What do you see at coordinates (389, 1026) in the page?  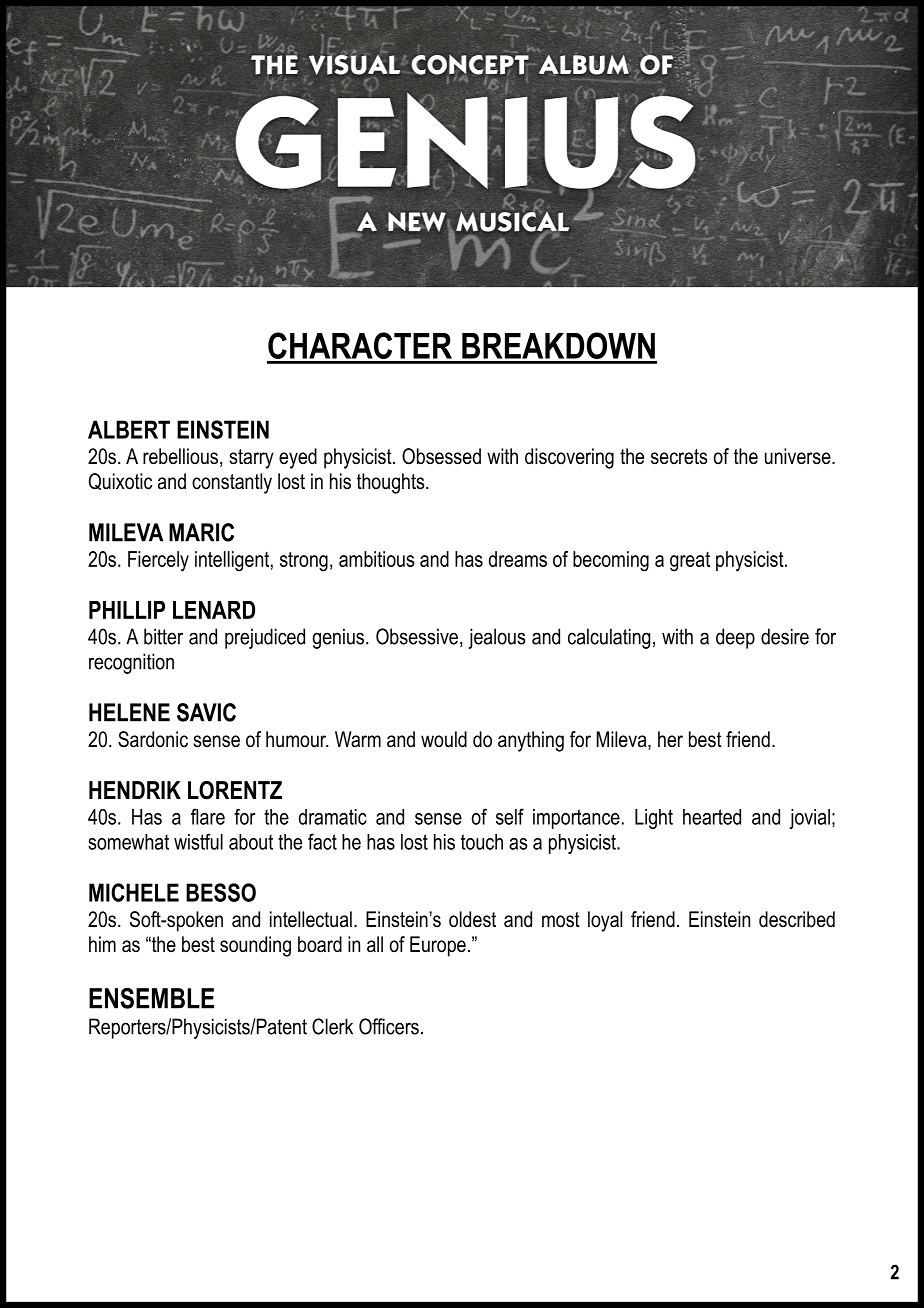 I see `Officers` at bounding box center [389, 1026].
